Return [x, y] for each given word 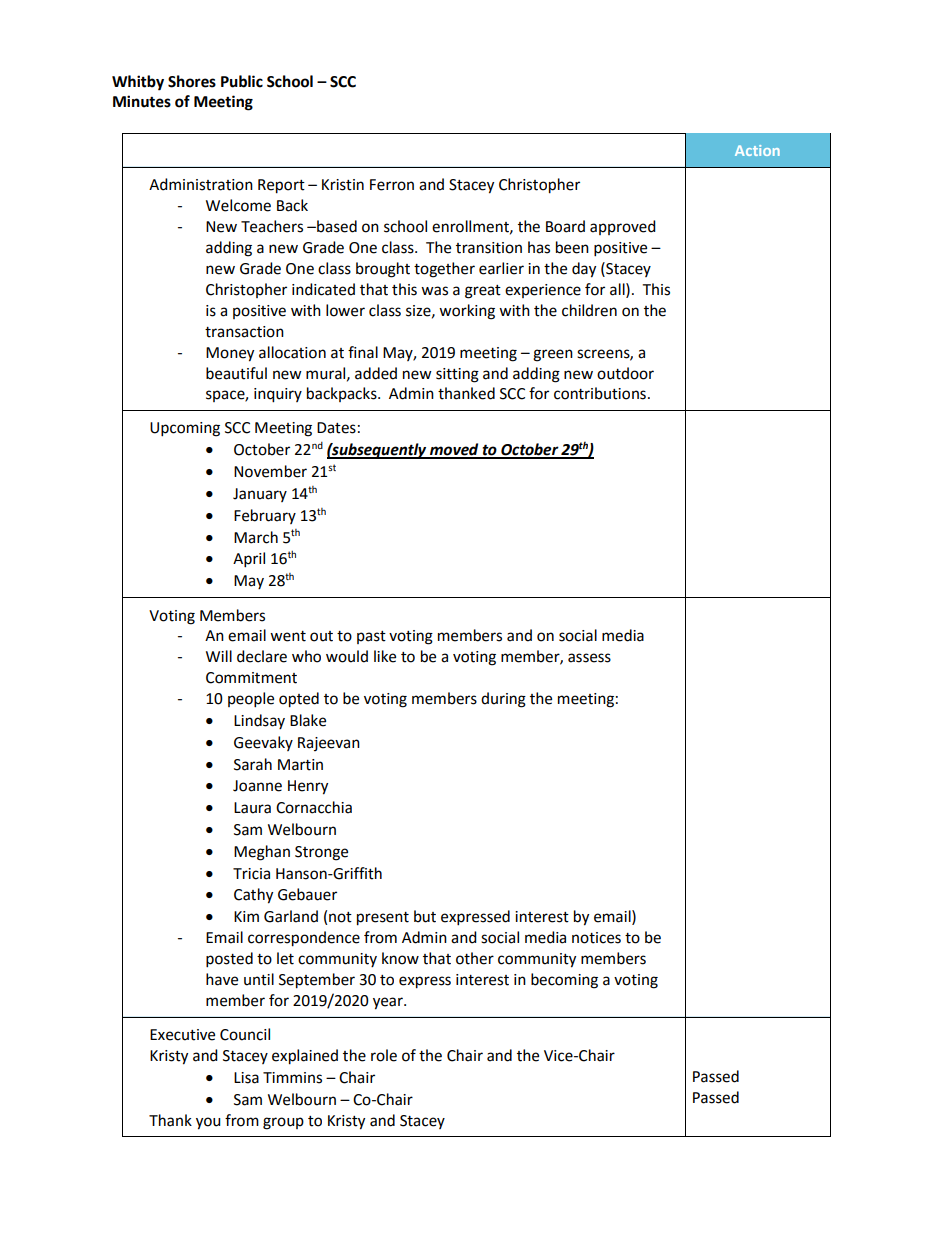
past [371, 637]
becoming [564, 981]
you [208, 1123]
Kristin [343, 185]
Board [565, 226]
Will [219, 656]
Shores [192, 81]
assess [589, 658]
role [384, 1055]
